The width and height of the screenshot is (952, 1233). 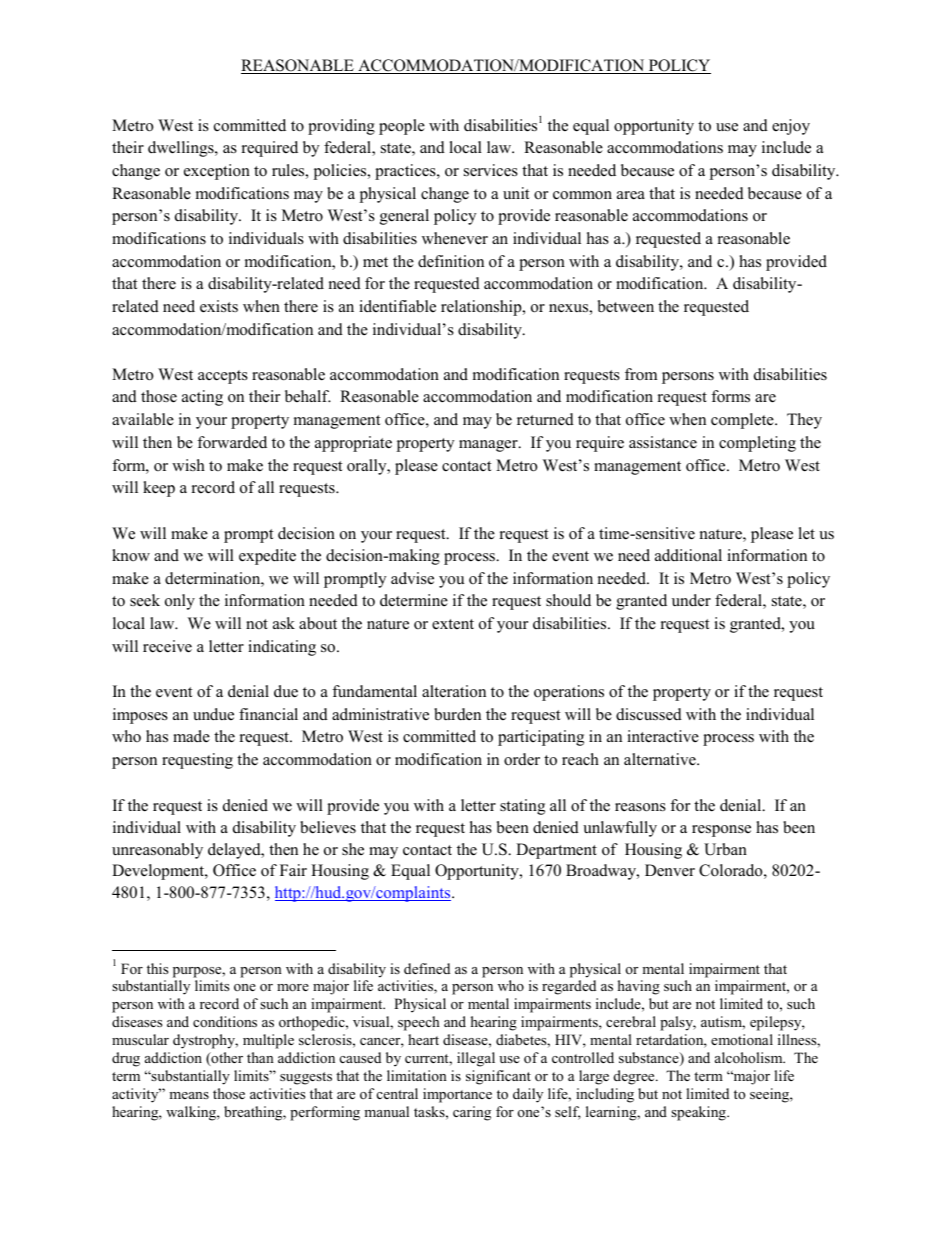 I want to click on only, so click(x=180, y=602).
